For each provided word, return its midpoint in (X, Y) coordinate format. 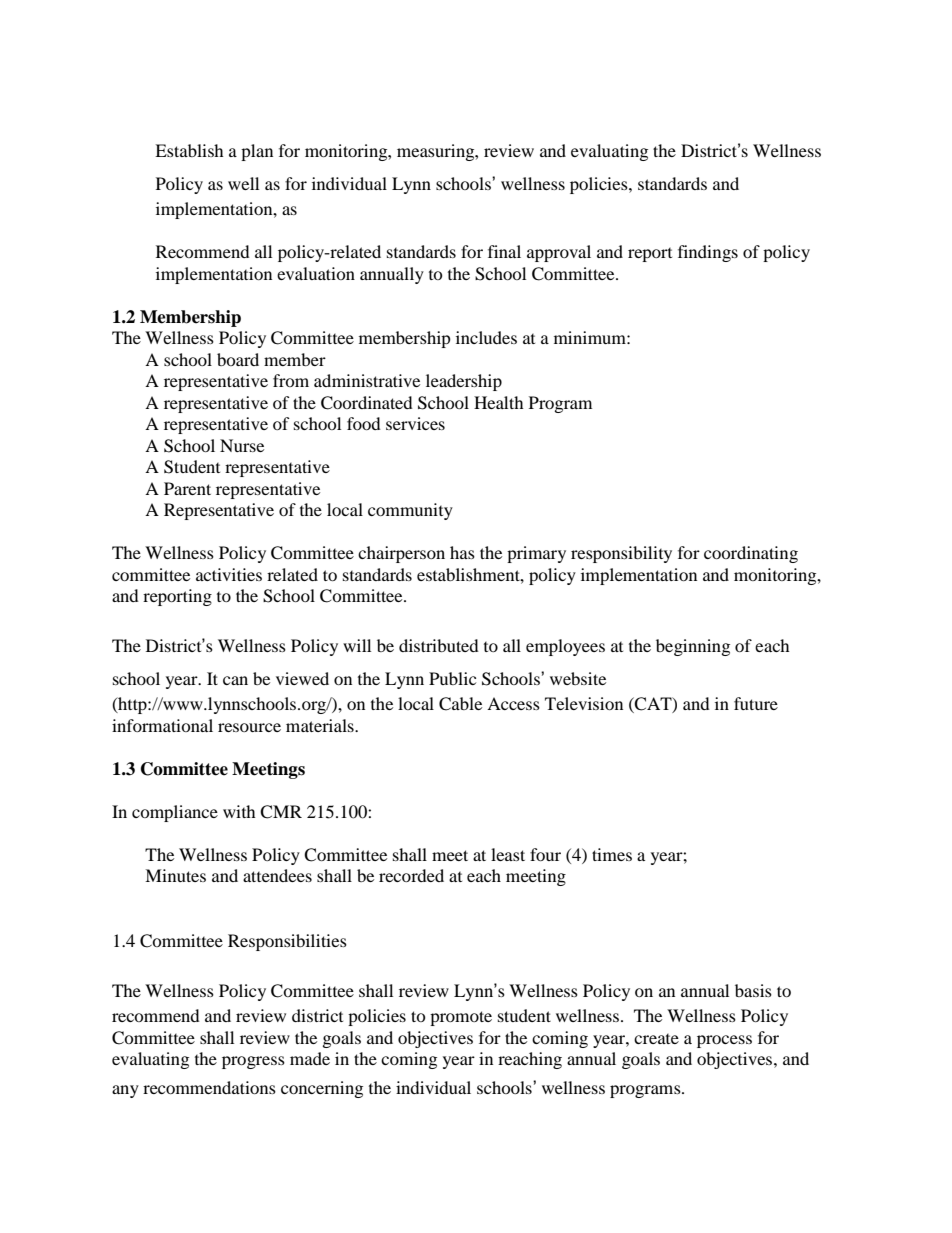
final (504, 251)
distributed (439, 645)
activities (229, 574)
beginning (693, 647)
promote (461, 1018)
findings (708, 253)
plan (257, 152)
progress (253, 1062)
